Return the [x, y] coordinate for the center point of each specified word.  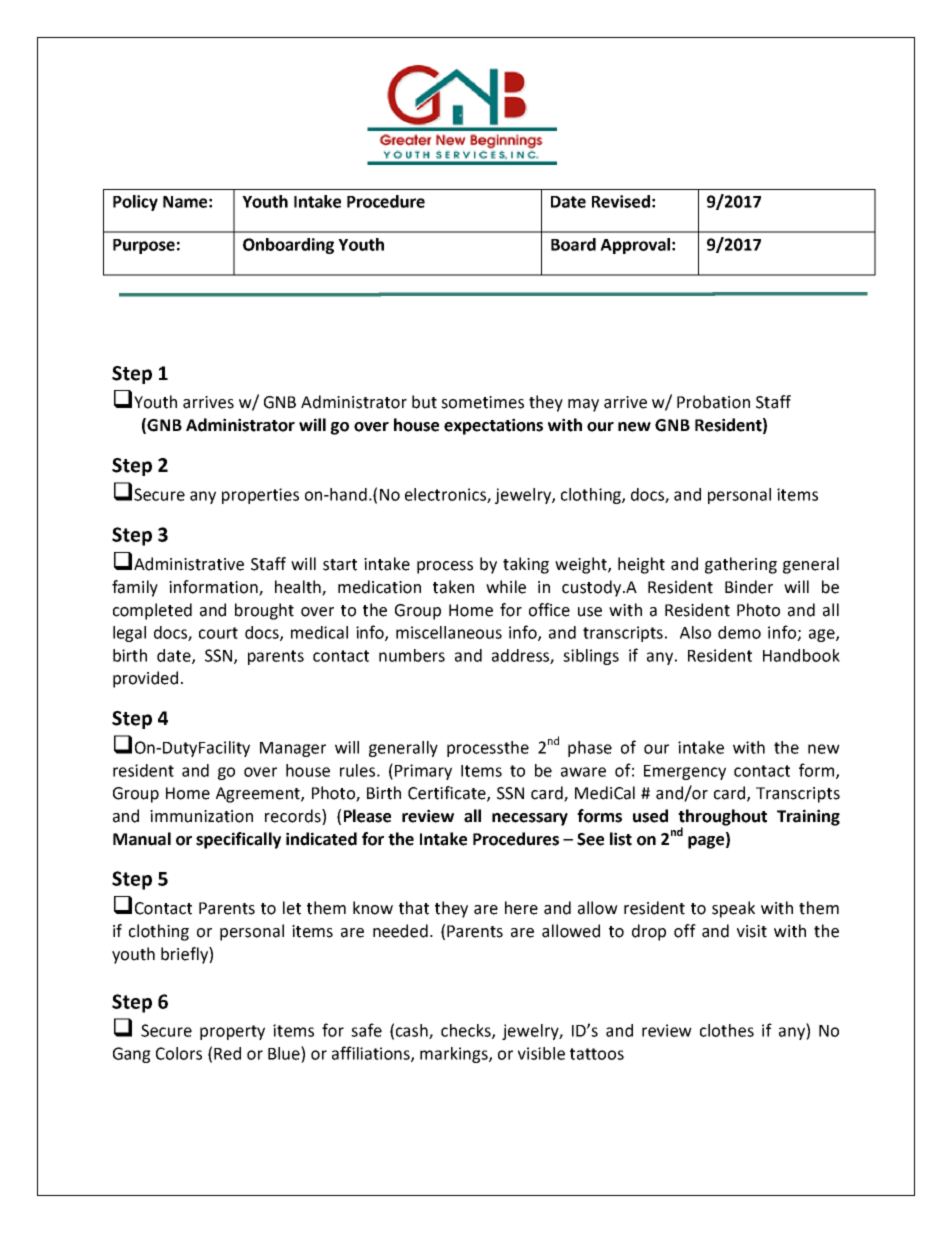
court [218, 633]
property [232, 1032]
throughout [722, 818]
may [583, 405]
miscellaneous [449, 632]
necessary [530, 819]
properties [260, 496]
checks [467, 1031]
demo [739, 632]
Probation [713, 402]
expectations [493, 426]
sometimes [482, 402]
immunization [201, 816]
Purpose [144, 246]
